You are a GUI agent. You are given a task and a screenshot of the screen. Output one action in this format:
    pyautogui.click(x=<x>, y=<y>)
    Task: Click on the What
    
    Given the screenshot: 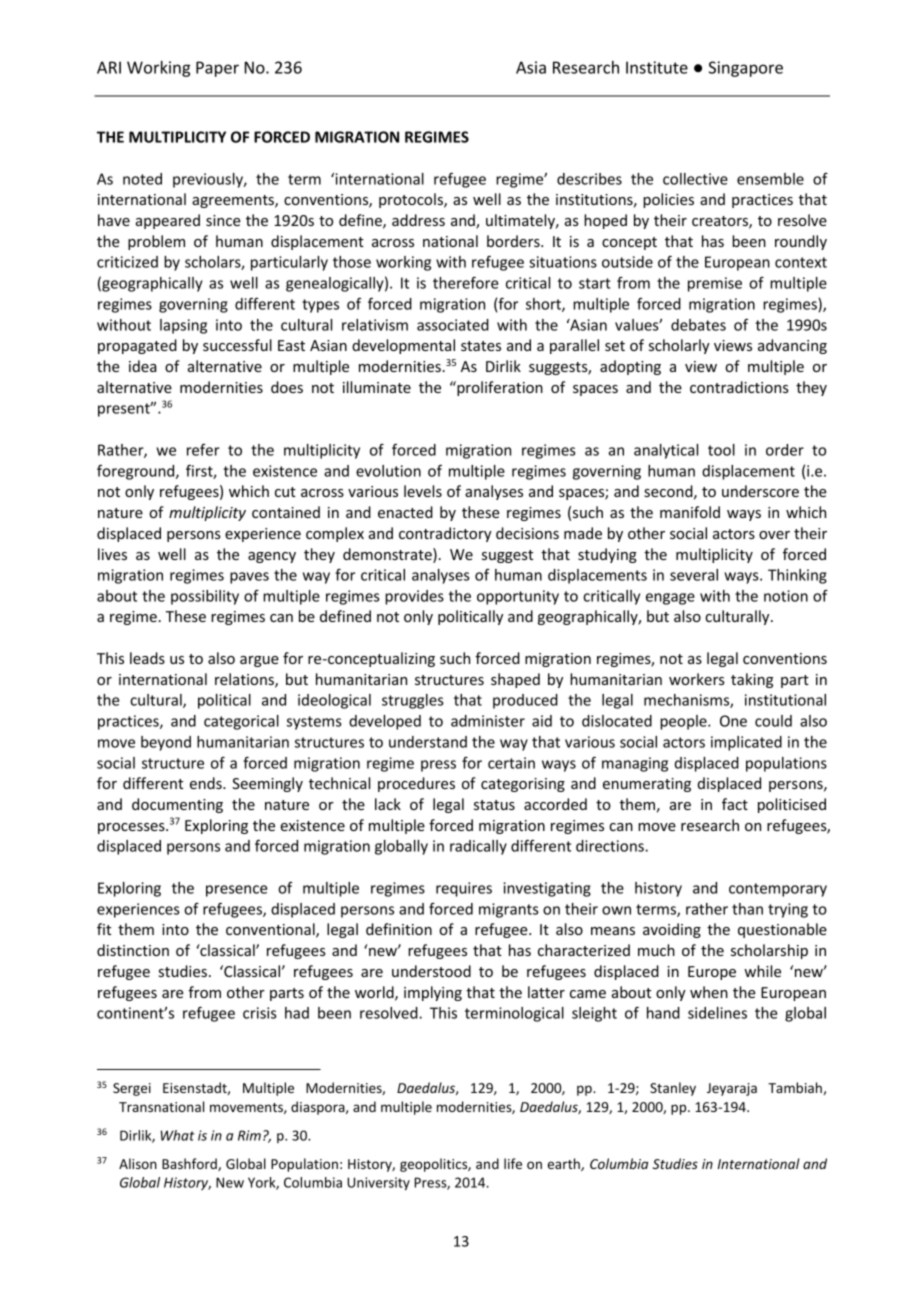 What is the action you would take?
    pyautogui.click(x=178, y=1135)
